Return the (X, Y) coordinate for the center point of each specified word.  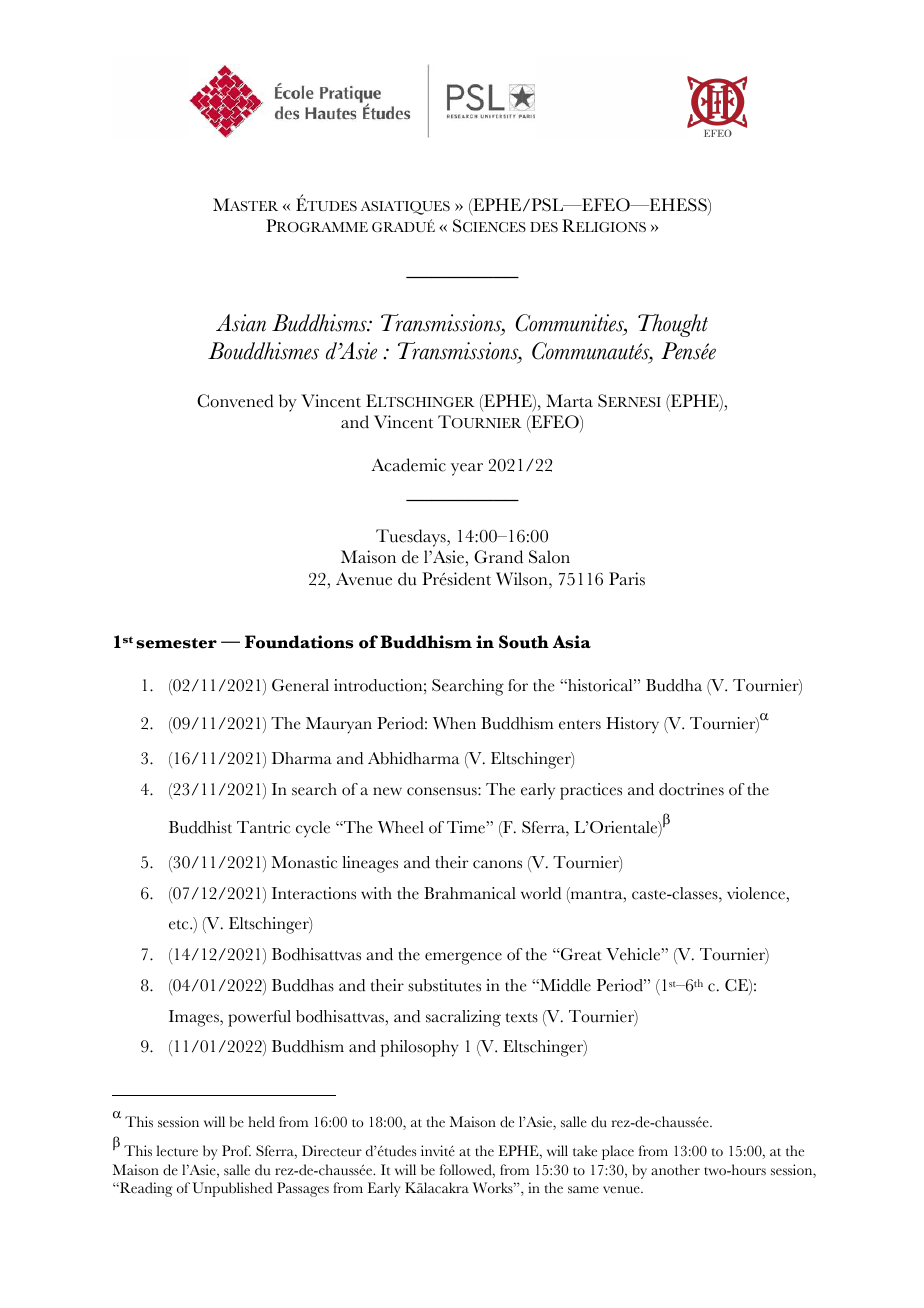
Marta (569, 401)
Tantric (264, 827)
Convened (235, 401)
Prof (236, 1151)
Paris (627, 579)
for (518, 685)
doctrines (691, 789)
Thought (673, 325)
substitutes (444, 985)
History (632, 725)
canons (497, 864)
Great (580, 954)
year (467, 469)
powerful (259, 1018)
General (300, 685)
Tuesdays (412, 538)
